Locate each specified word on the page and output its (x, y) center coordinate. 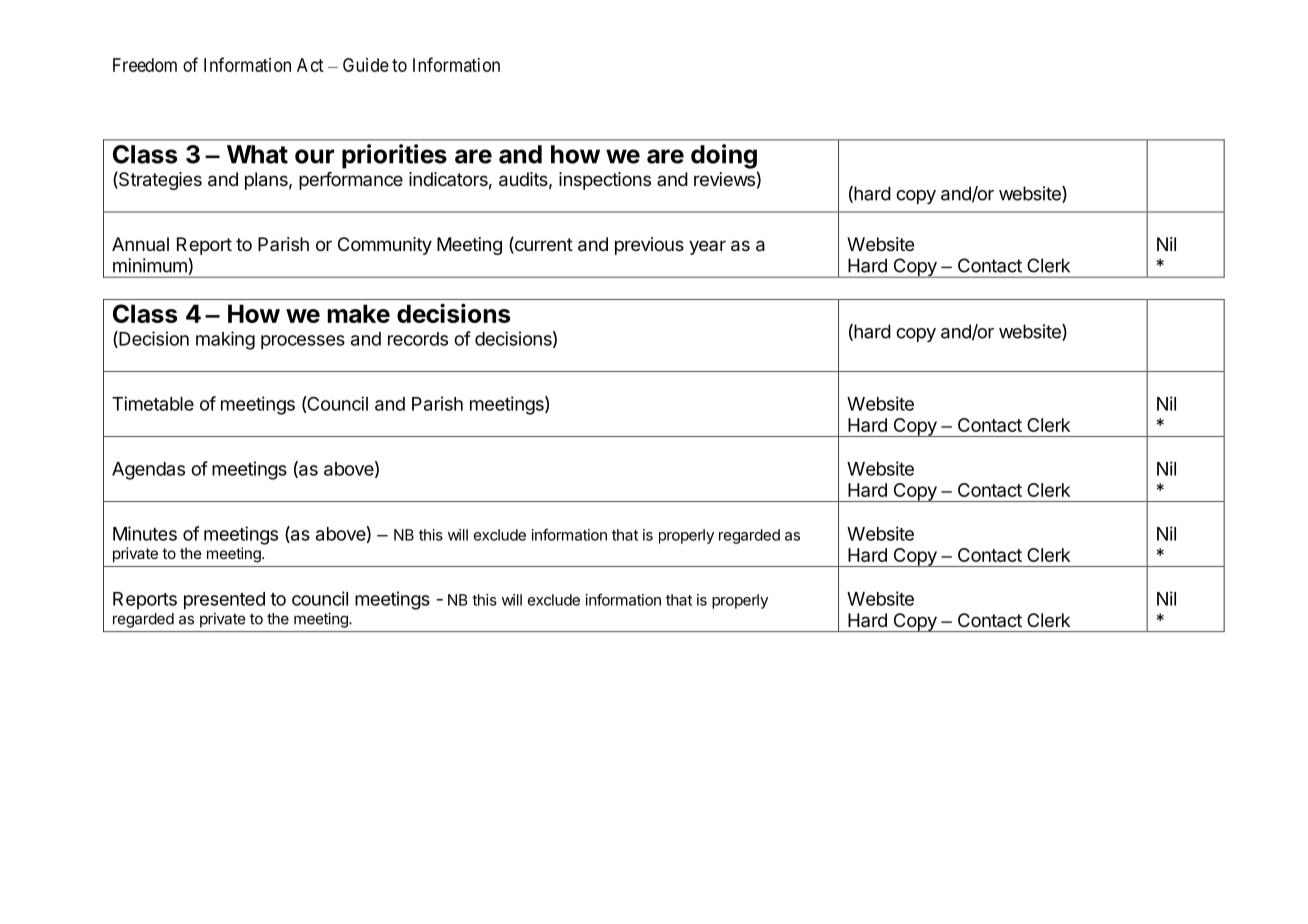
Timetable (153, 403)
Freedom (145, 65)
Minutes (145, 533)
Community (385, 246)
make (358, 313)
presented (224, 601)
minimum (150, 265)
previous (649, 246)
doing (724, 156)
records (418, 339)
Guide (366, 65)
